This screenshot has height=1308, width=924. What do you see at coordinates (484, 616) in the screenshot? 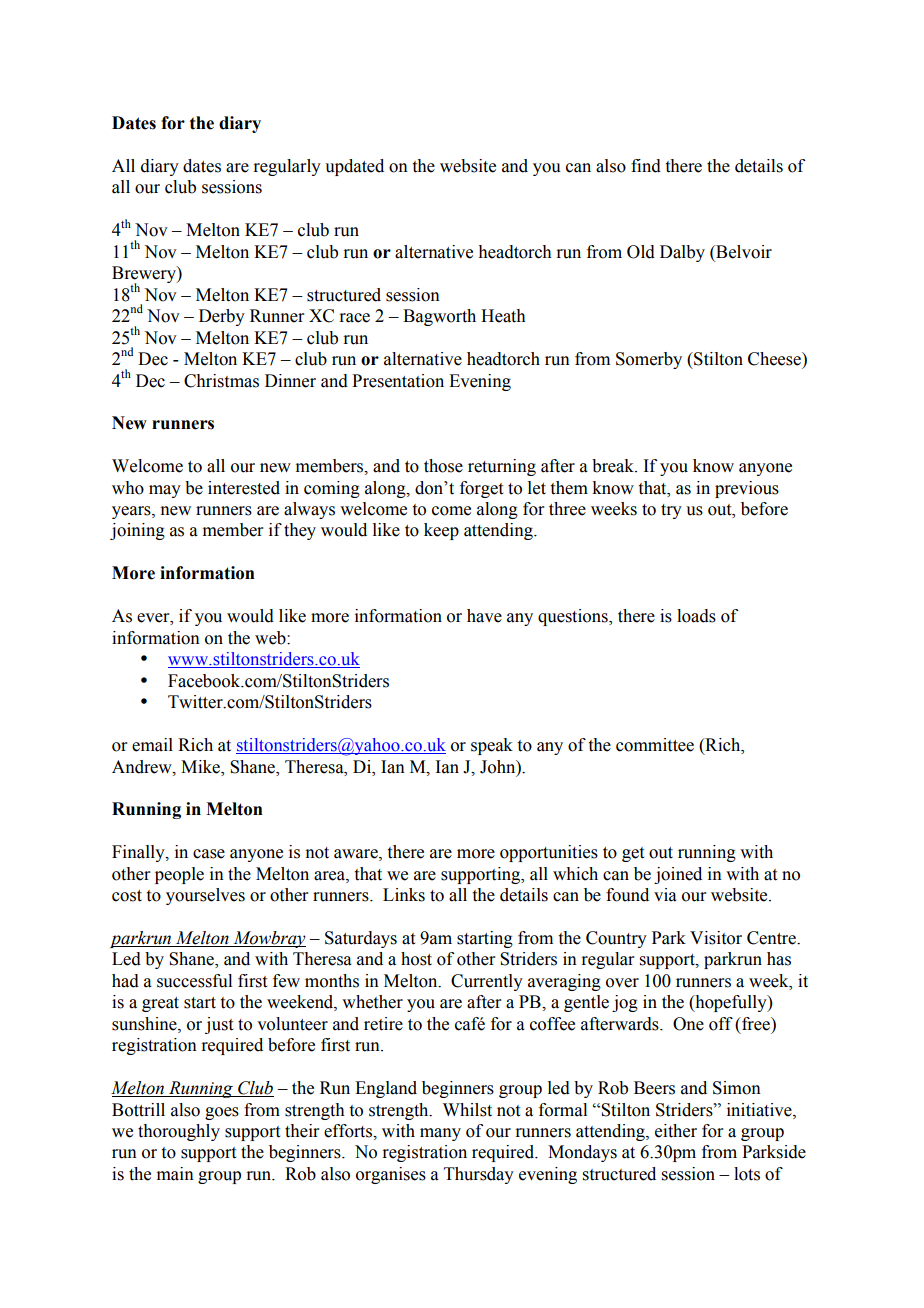
I see `have` at bounding box center [484, 616].
